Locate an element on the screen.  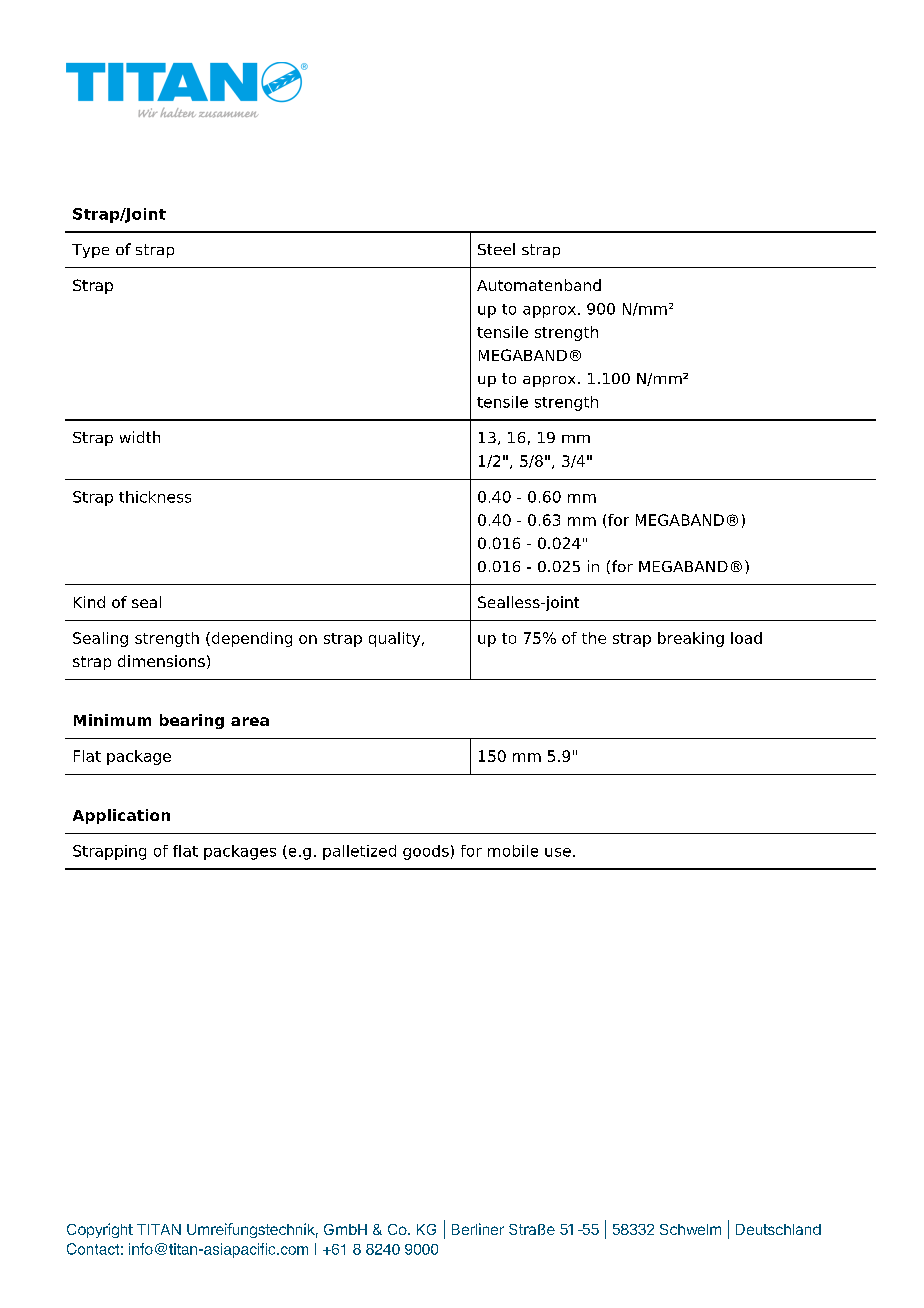
quality is located at coordinates (396, 639).
